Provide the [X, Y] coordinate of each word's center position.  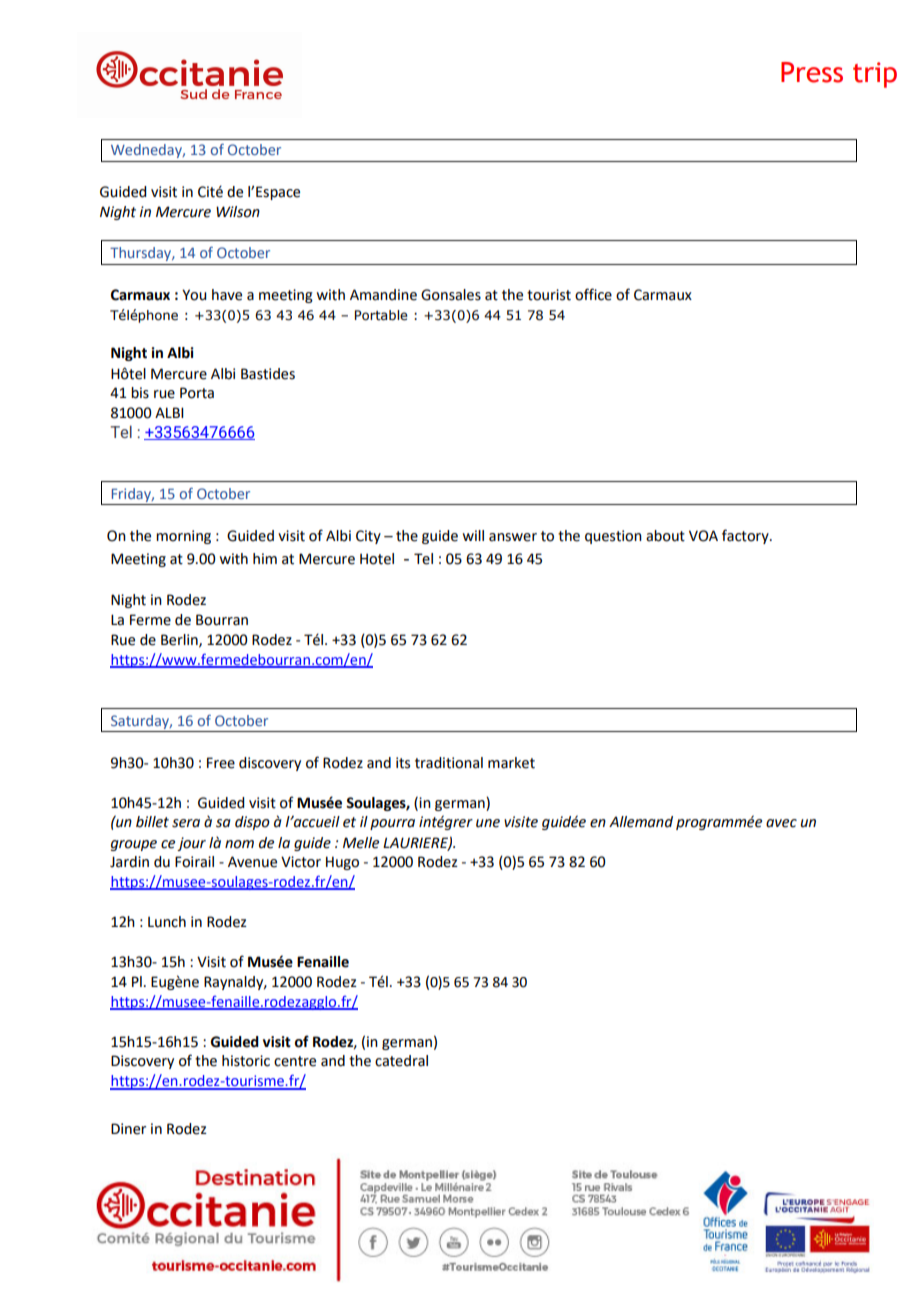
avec [781, 823]
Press [812, 72]
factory [746, 536]
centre [295, 1061]
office [593, 294]
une [488, 823]
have [227, 295]
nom [239, 844]
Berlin [180, 640]
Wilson [238, 212]
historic [246, 1061]
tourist [549, 295]
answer [513, 537]
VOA [703, 536]
